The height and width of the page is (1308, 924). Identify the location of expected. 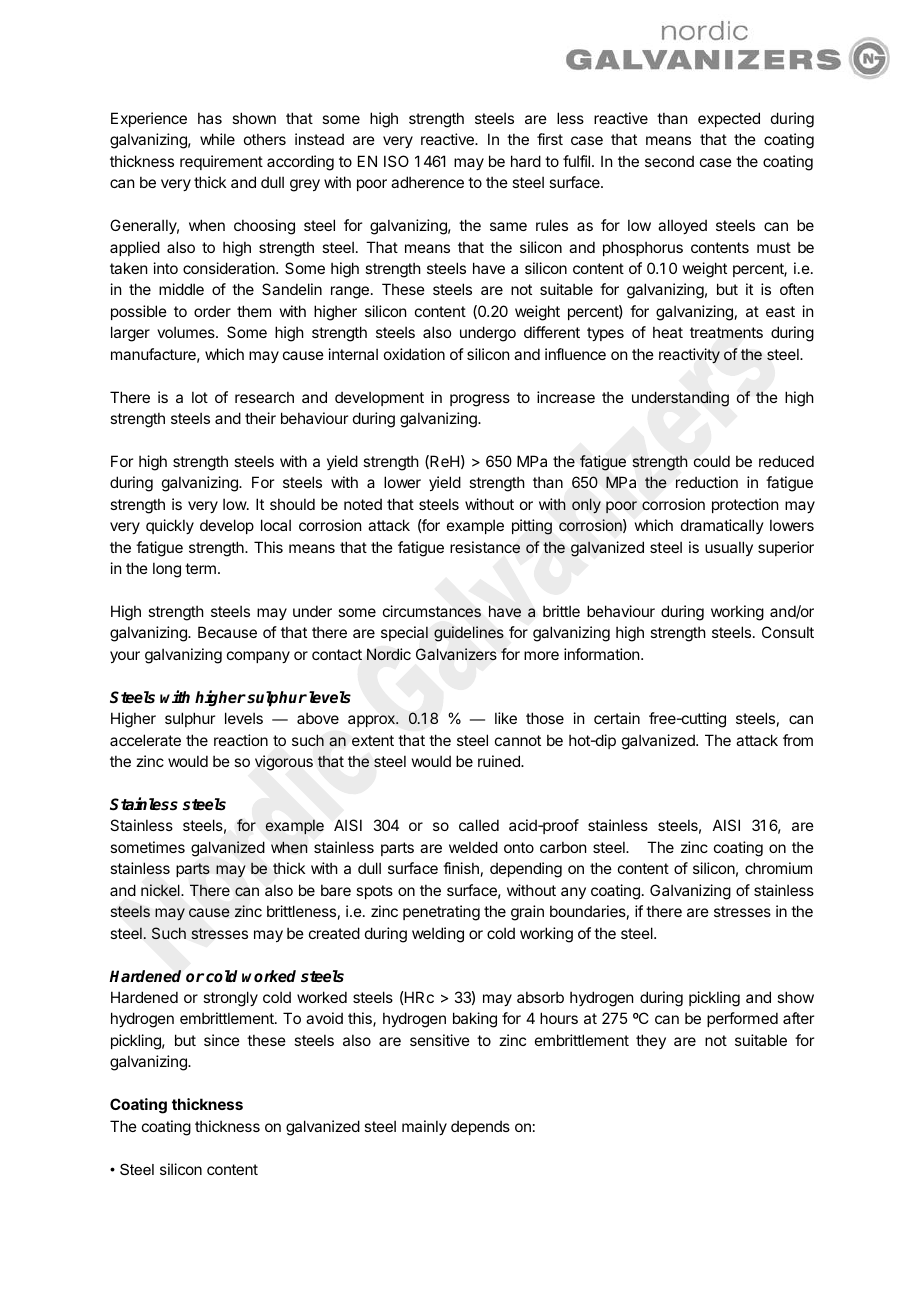
(729, 119).
